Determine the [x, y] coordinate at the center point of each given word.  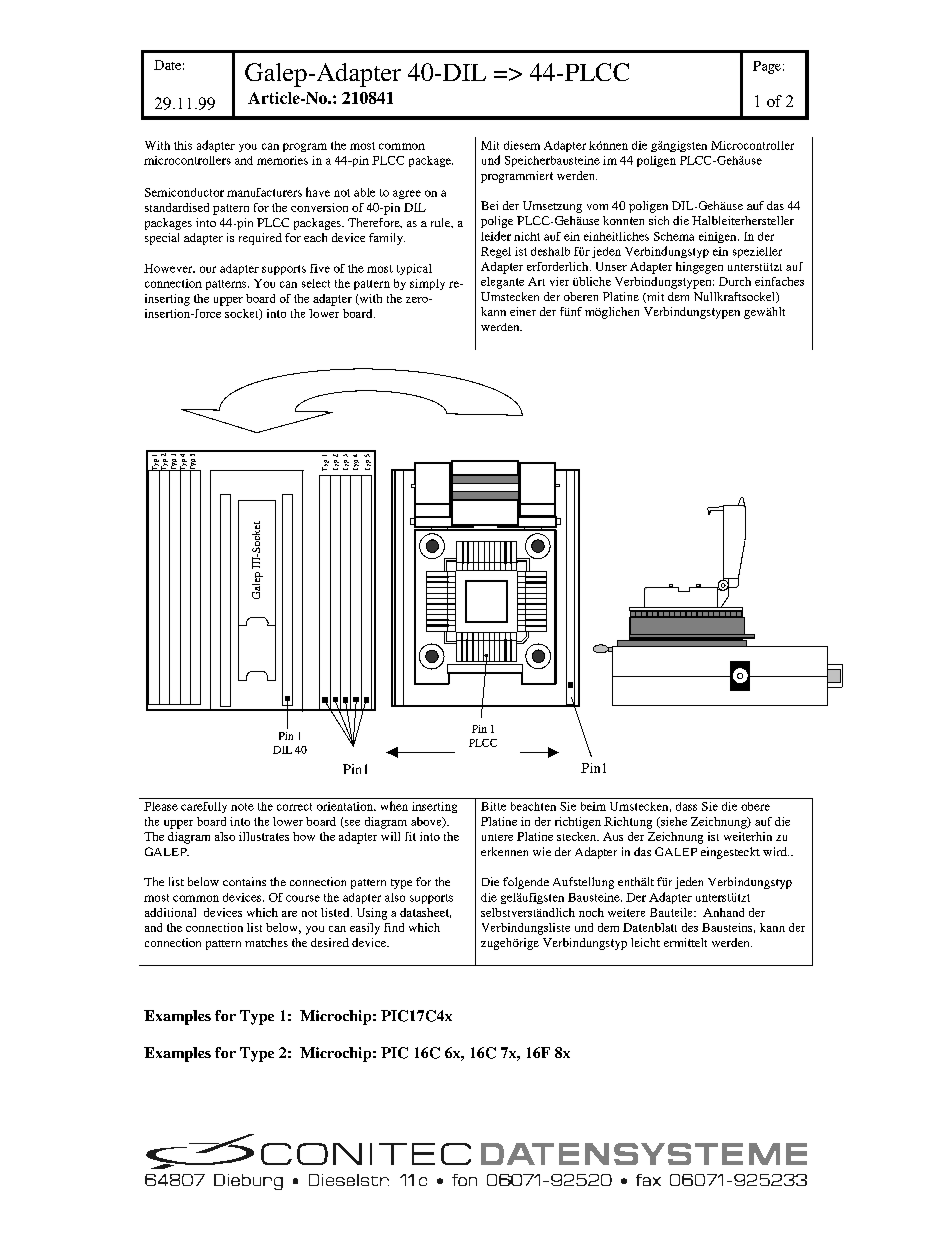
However [169, 268]
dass [686, 806]
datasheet [425, 913]
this [183, 145]
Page [767, 67]
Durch [735, 281]
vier [559, 281]
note [242, 807]
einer [523, 311]
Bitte [493, 806]
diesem [522, 145]
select [316, 283]
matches [266, 942]
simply [427, 284]
